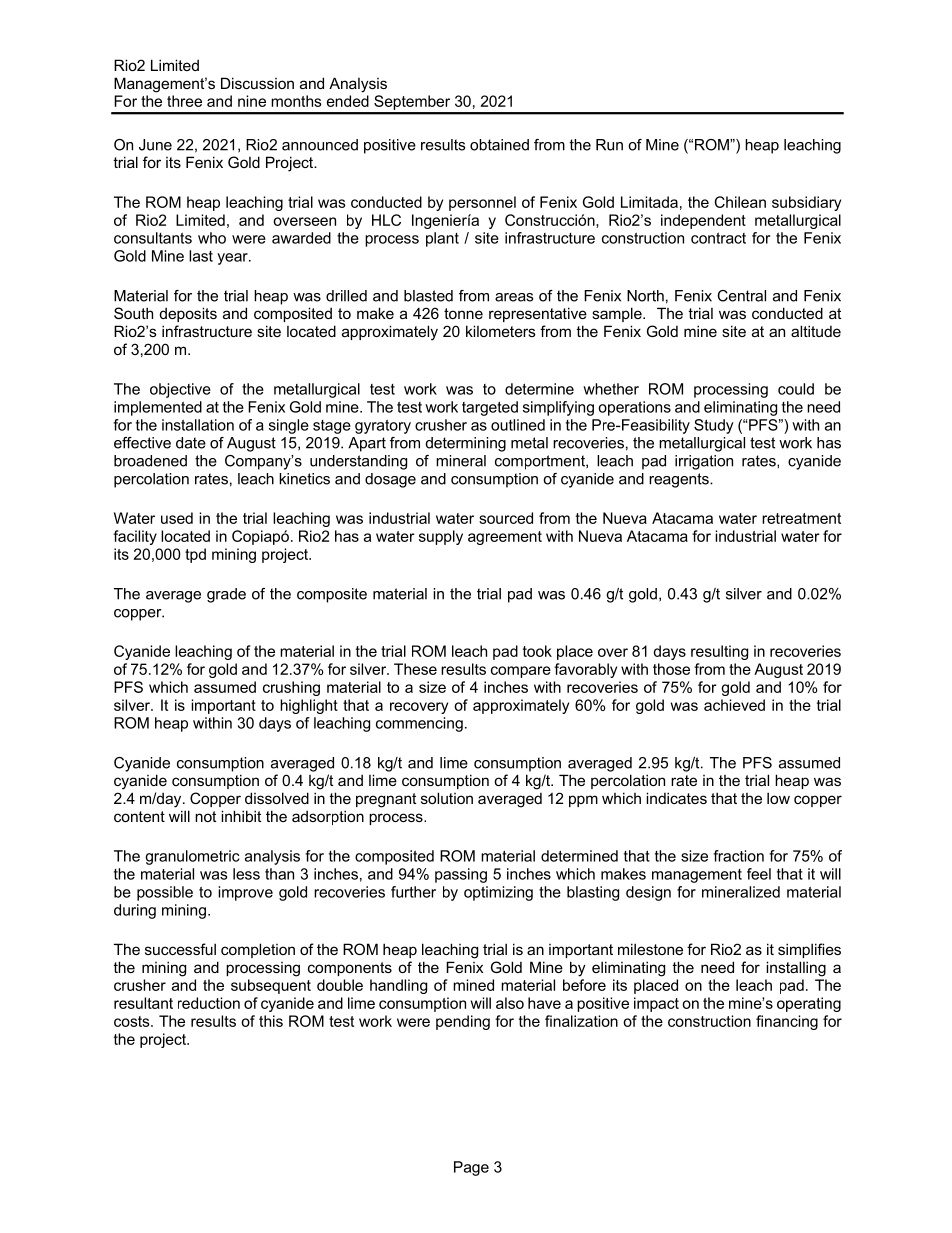 This screenshot has height=1233, width=952. I want to click on took, so click(537, 651).
